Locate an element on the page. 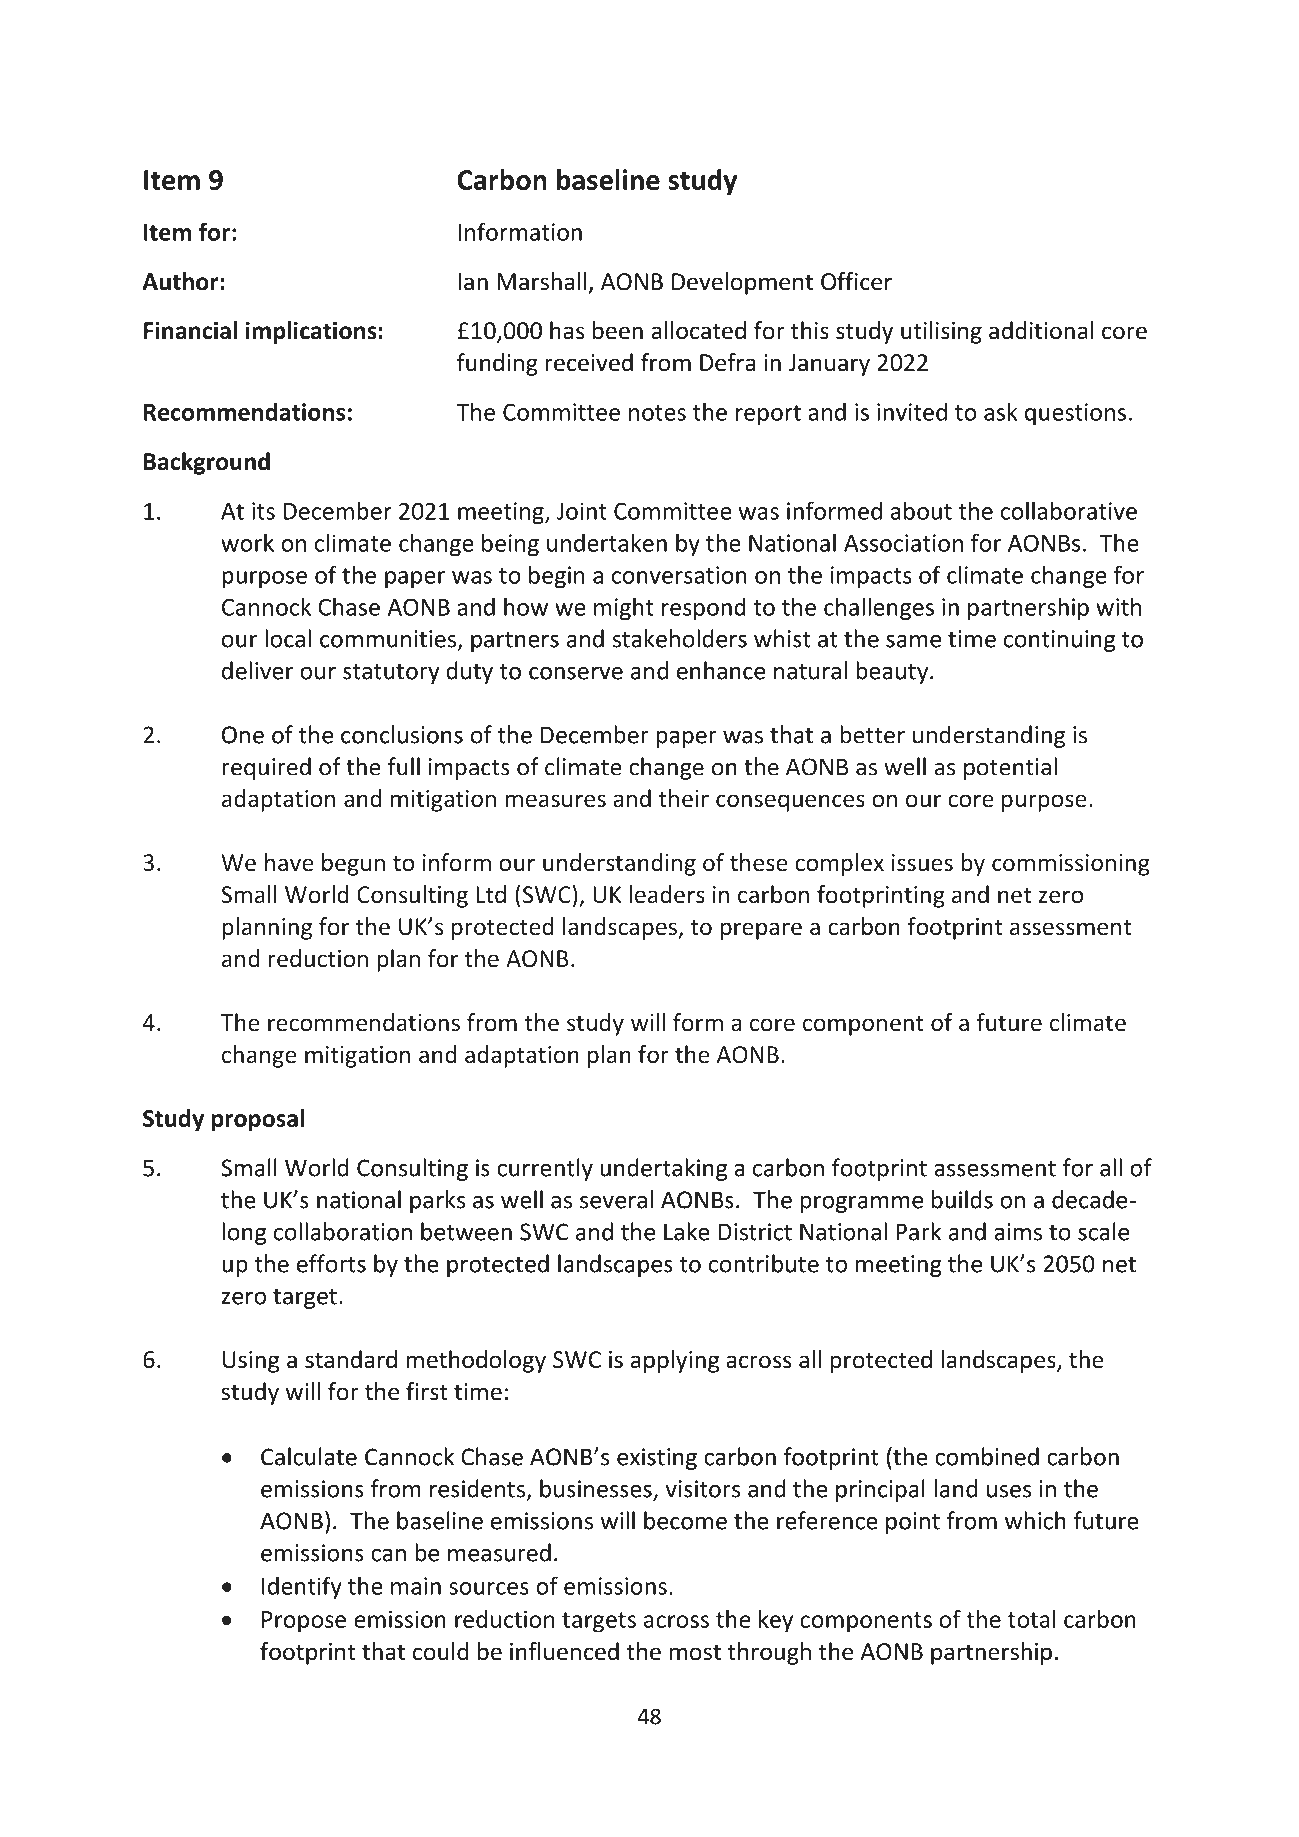 Image resolution: width=1299 pixels, height=1837 pixels. been is located at coordinates (618, 330).
